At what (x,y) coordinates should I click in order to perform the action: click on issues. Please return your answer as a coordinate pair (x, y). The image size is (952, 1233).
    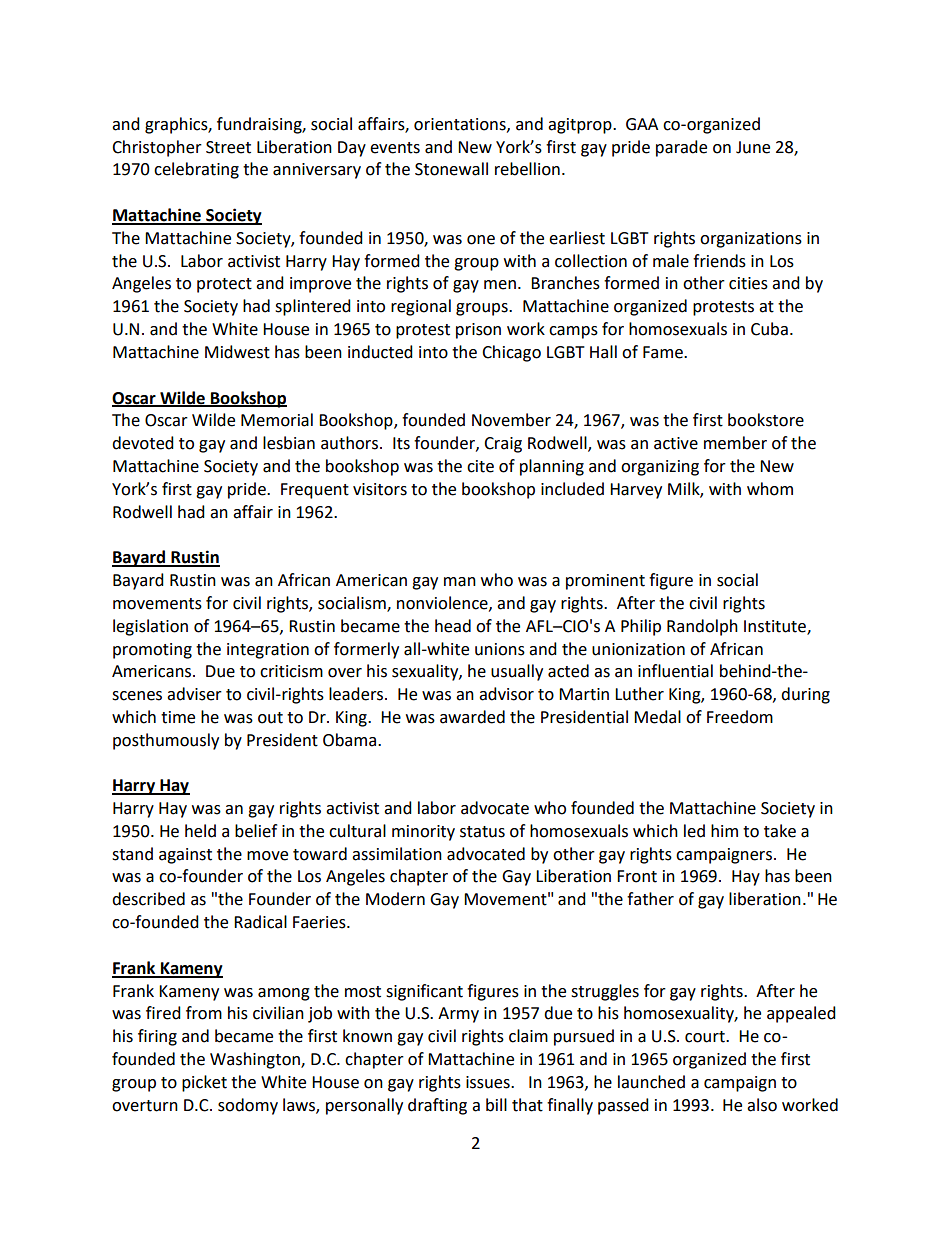
    Looking at the image, I should click on (489, 1082).
